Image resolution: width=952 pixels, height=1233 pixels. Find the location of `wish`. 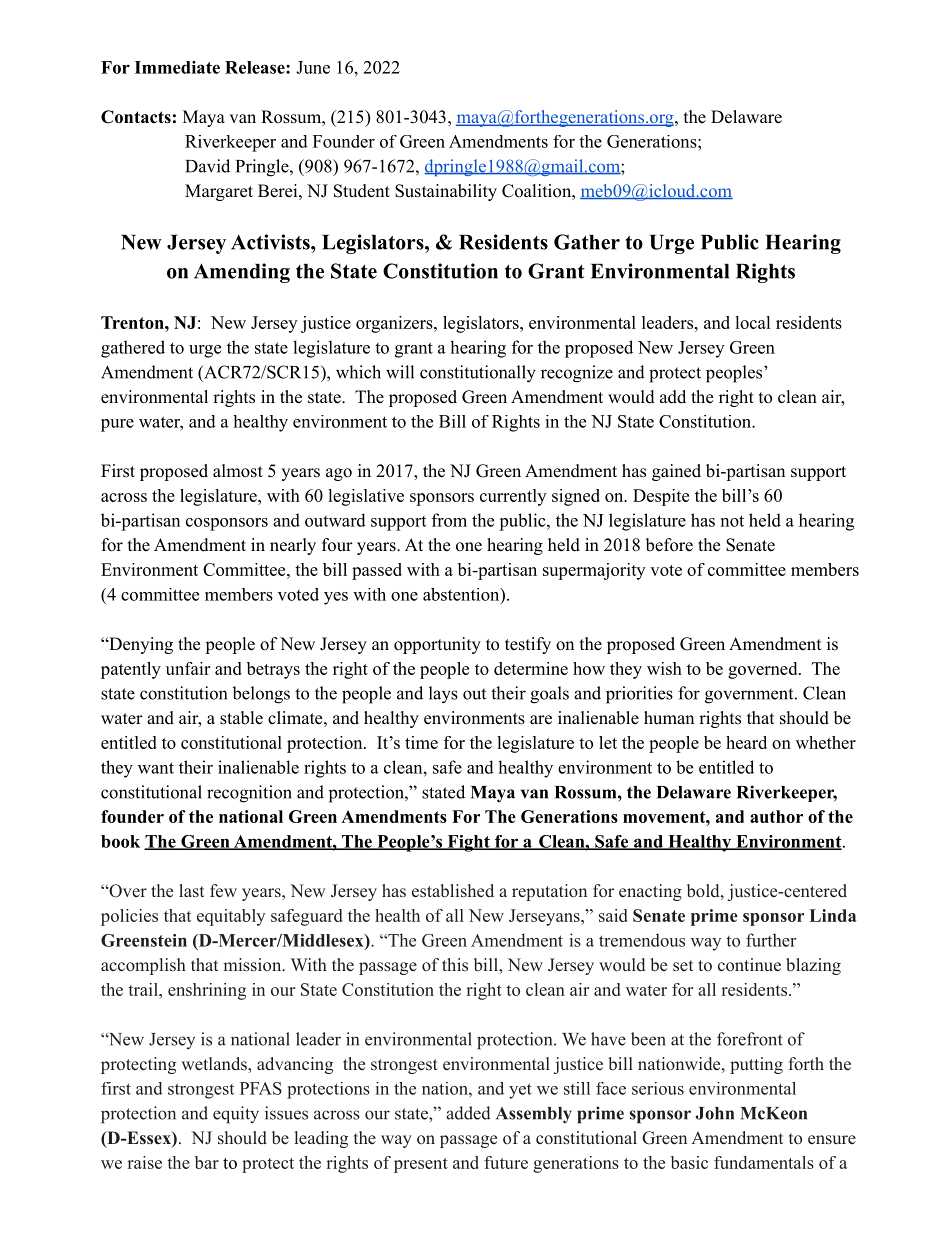

wish is located at coordinates (664, 668).
